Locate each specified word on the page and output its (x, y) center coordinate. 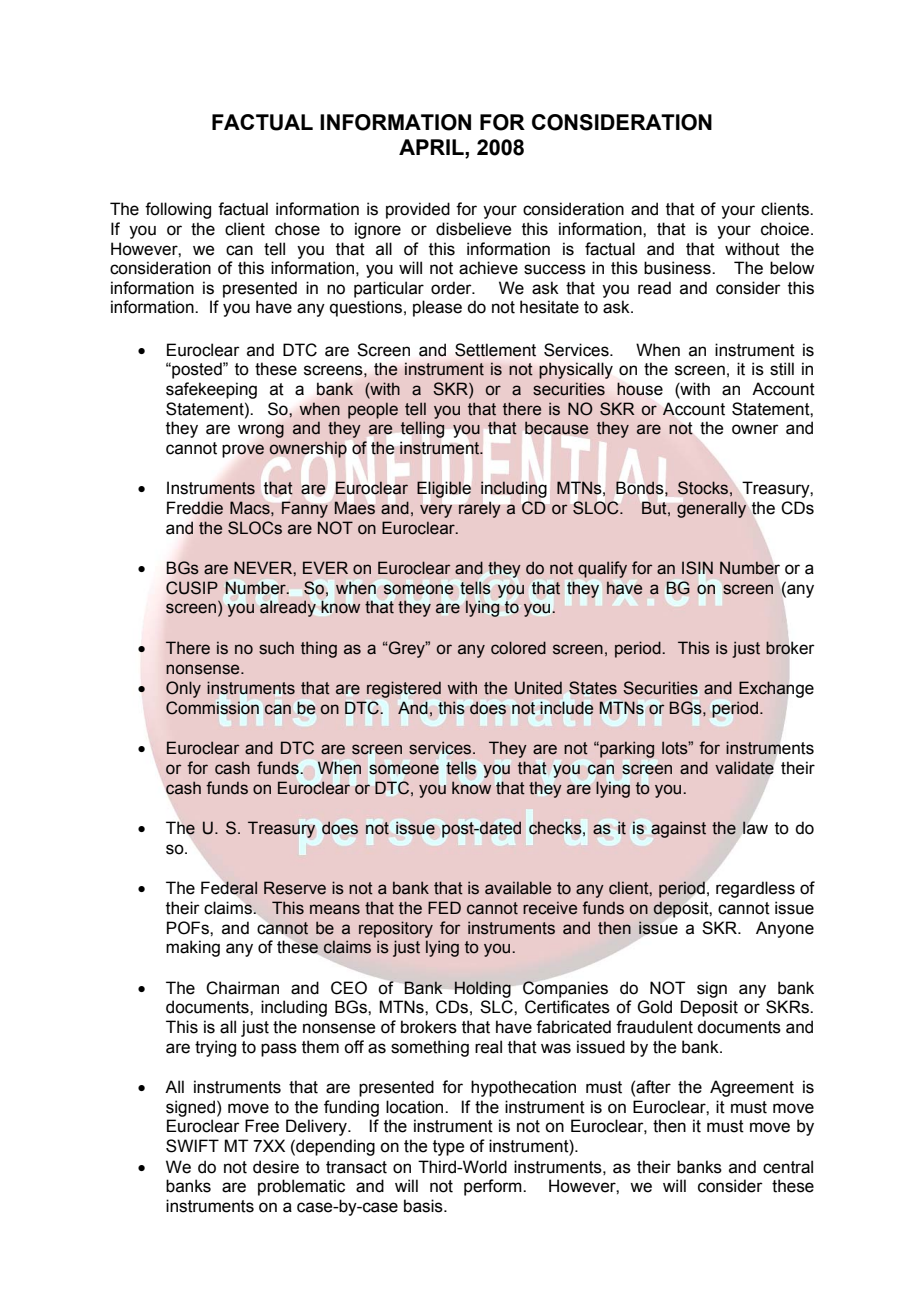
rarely (480, 510)
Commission (212, 708)
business (678, 268)
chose (297, 229)
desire (276, 1167)
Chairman (242, 988)
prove (243, 451)
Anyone (785, 929)
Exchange (776, 689)
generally (711, 509)
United (538, 688)
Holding (483, 989)
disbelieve (473, 229)
